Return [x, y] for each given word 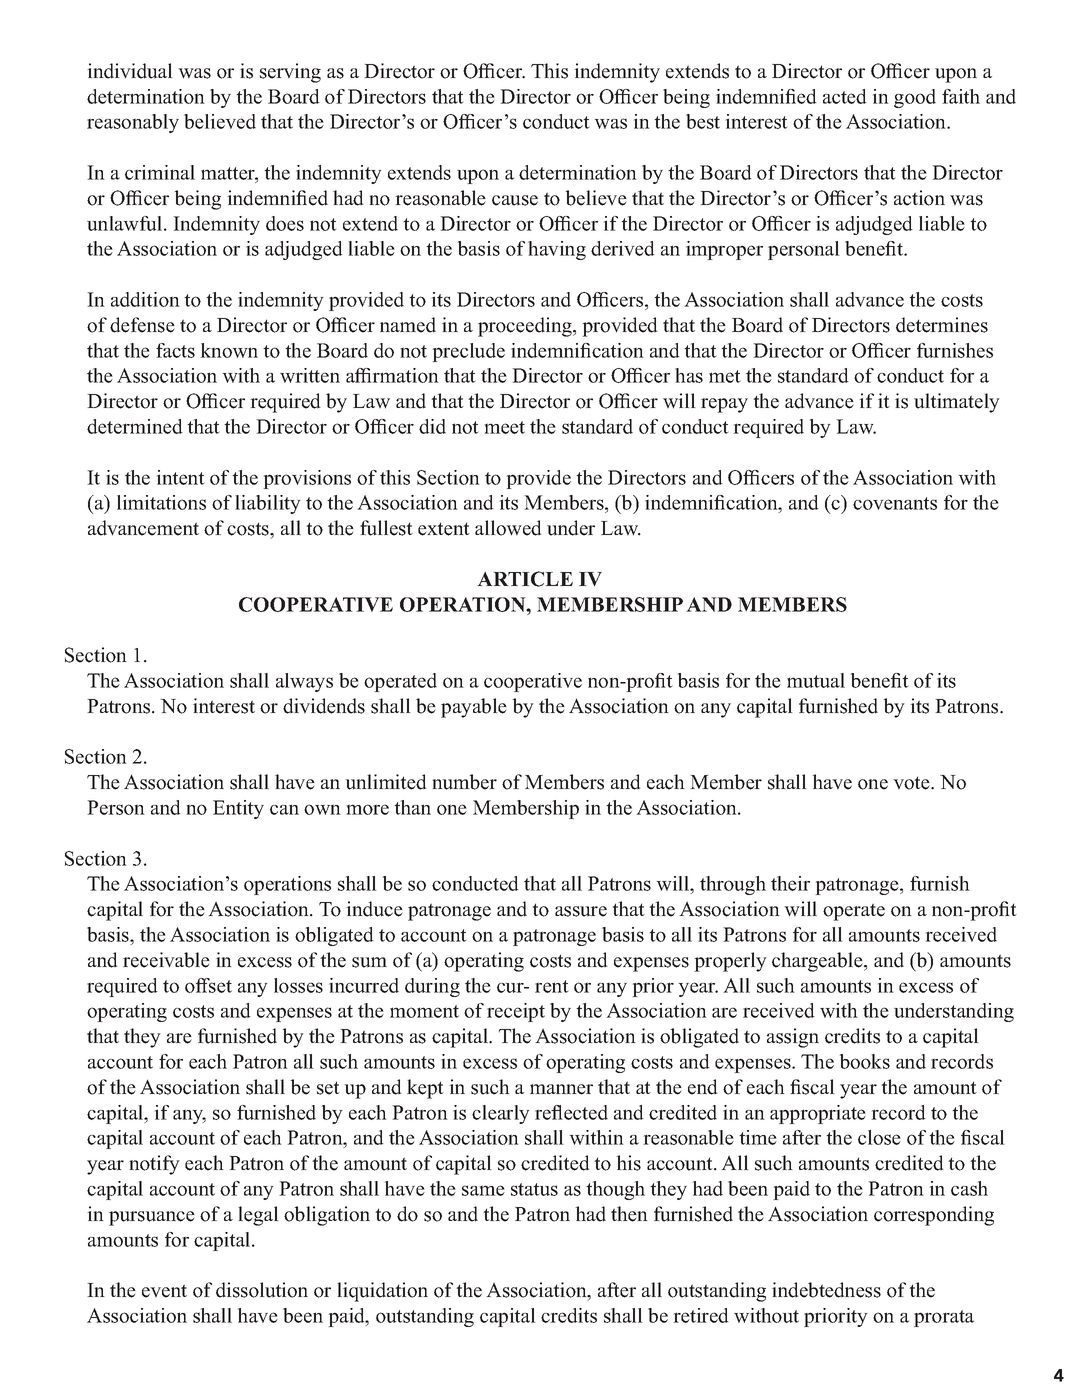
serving [290, 73]
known [229, 350]
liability [268, 504]
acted [845, 96]
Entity [238, 809]
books [865, 1061]
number [464, 782]
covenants [895, 503]
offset [208, 985]
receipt [516, 1012]
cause [515, 200]
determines [942, 325]
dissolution [262, 1290]
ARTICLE [525, 579]
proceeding [526, 327]
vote [912, 783]
